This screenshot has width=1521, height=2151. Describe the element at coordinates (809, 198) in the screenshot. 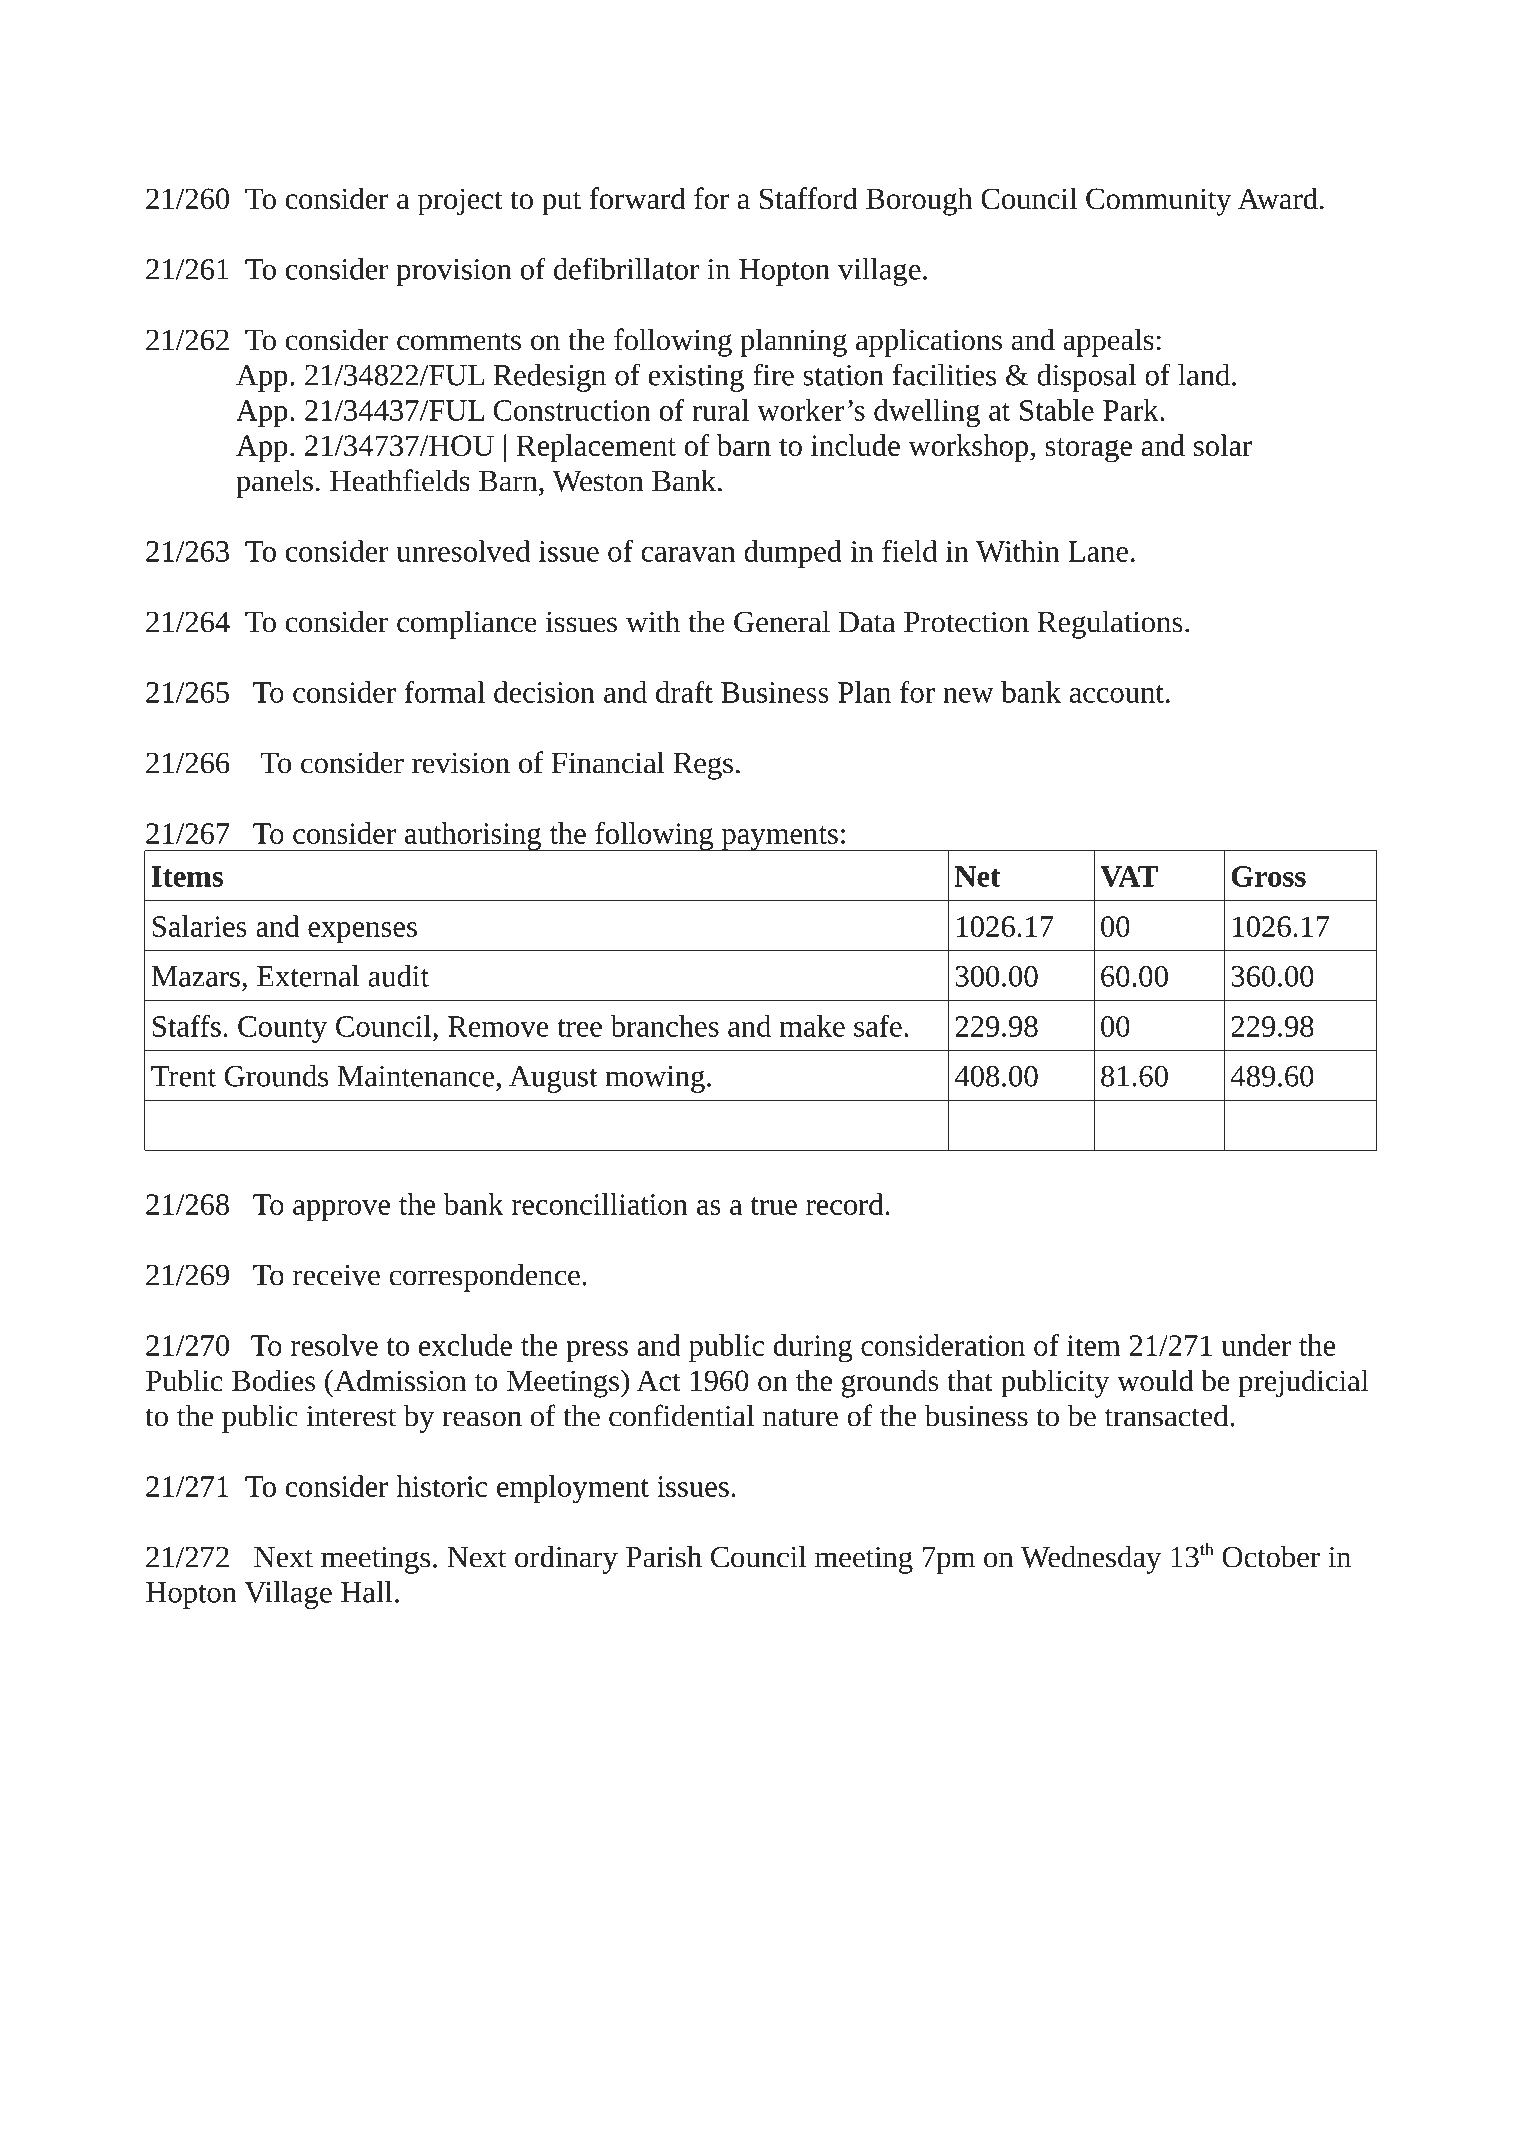

I see `Stafford` at that location.
